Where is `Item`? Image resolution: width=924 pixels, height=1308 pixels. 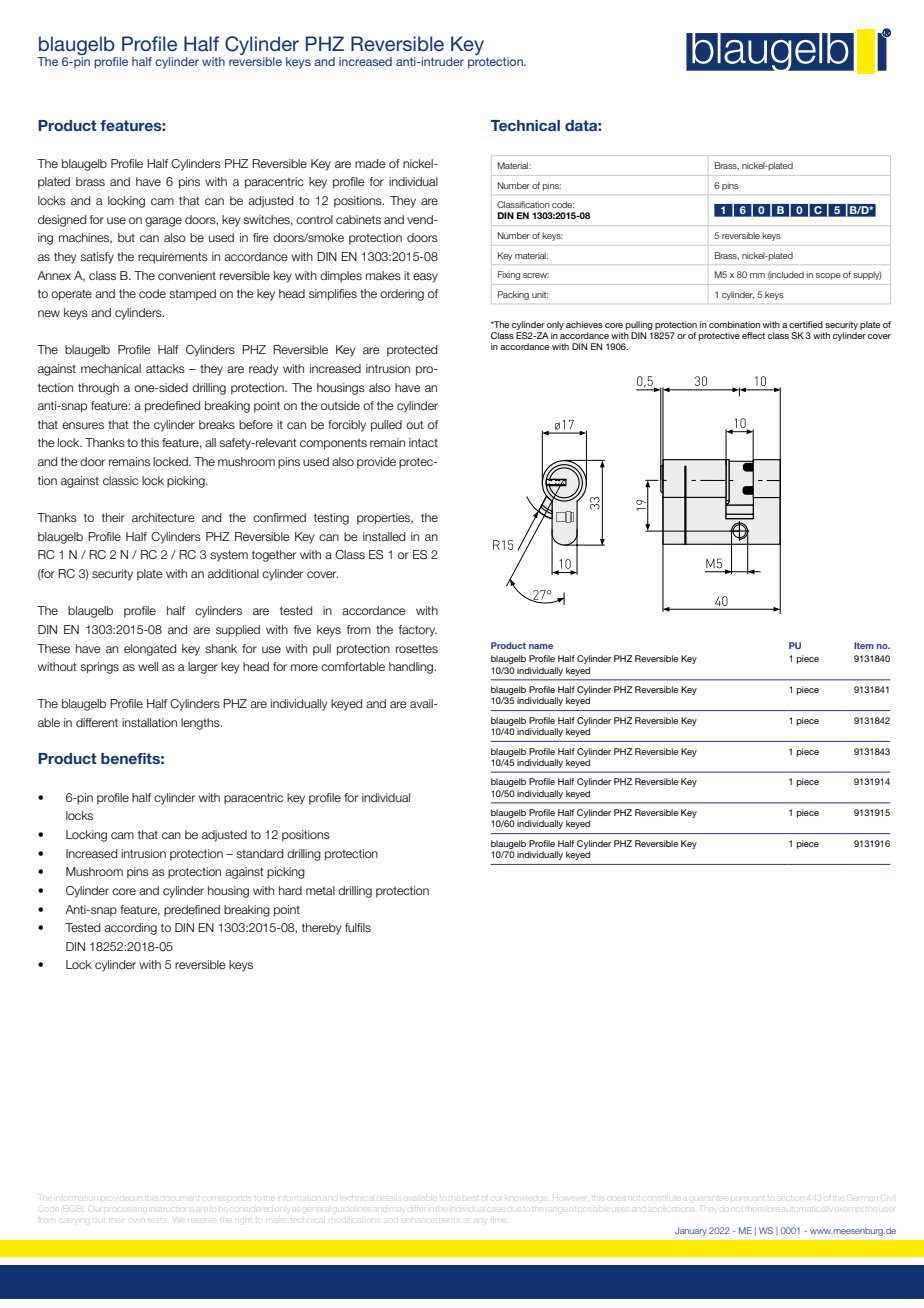 Item is located at coordinates (864, 645).
